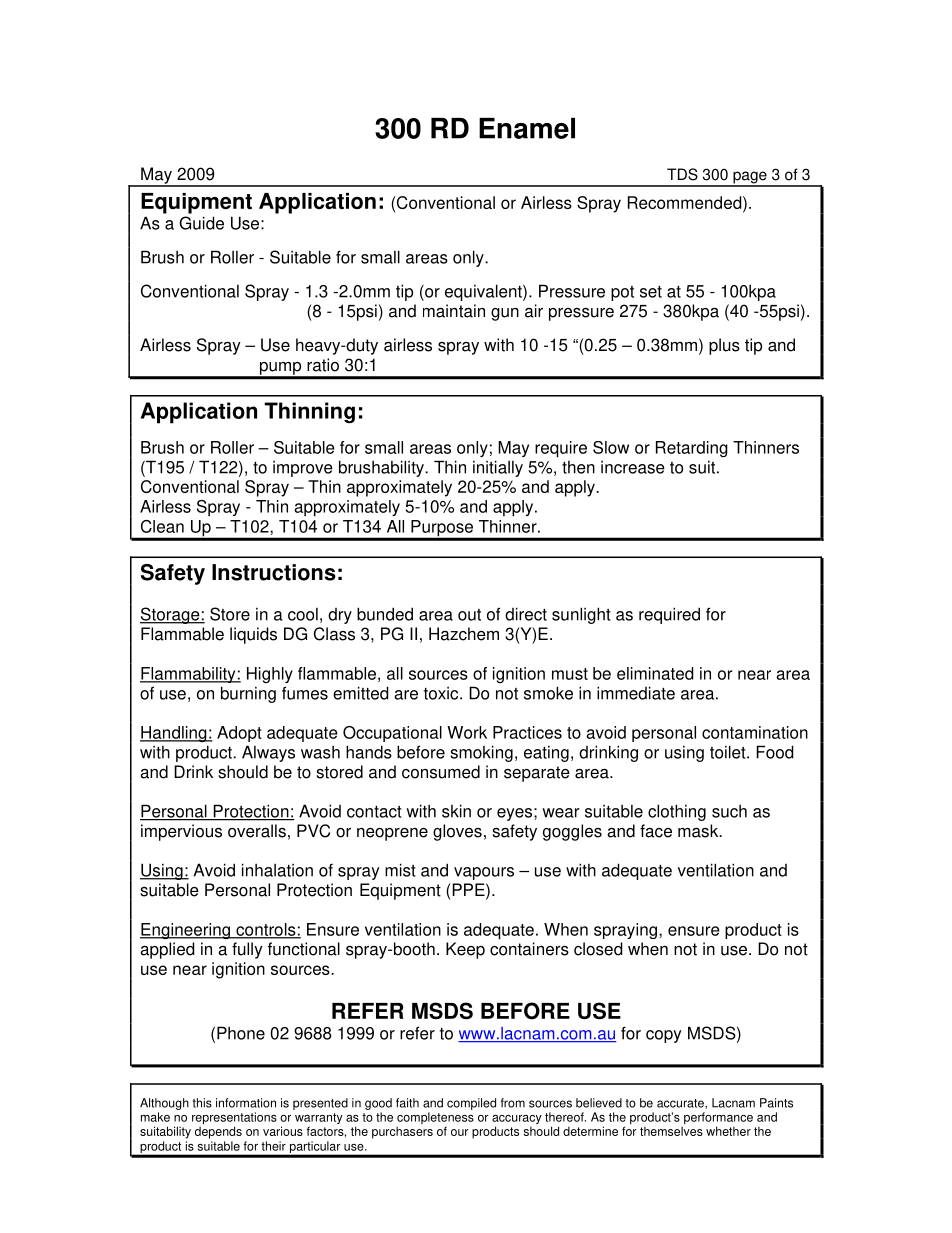 Image resolution: width=952 pixels, height=1233 pixels. Describe the element at coordinates (527, 128) in the screenshot. I see `Enamel` at that location.
